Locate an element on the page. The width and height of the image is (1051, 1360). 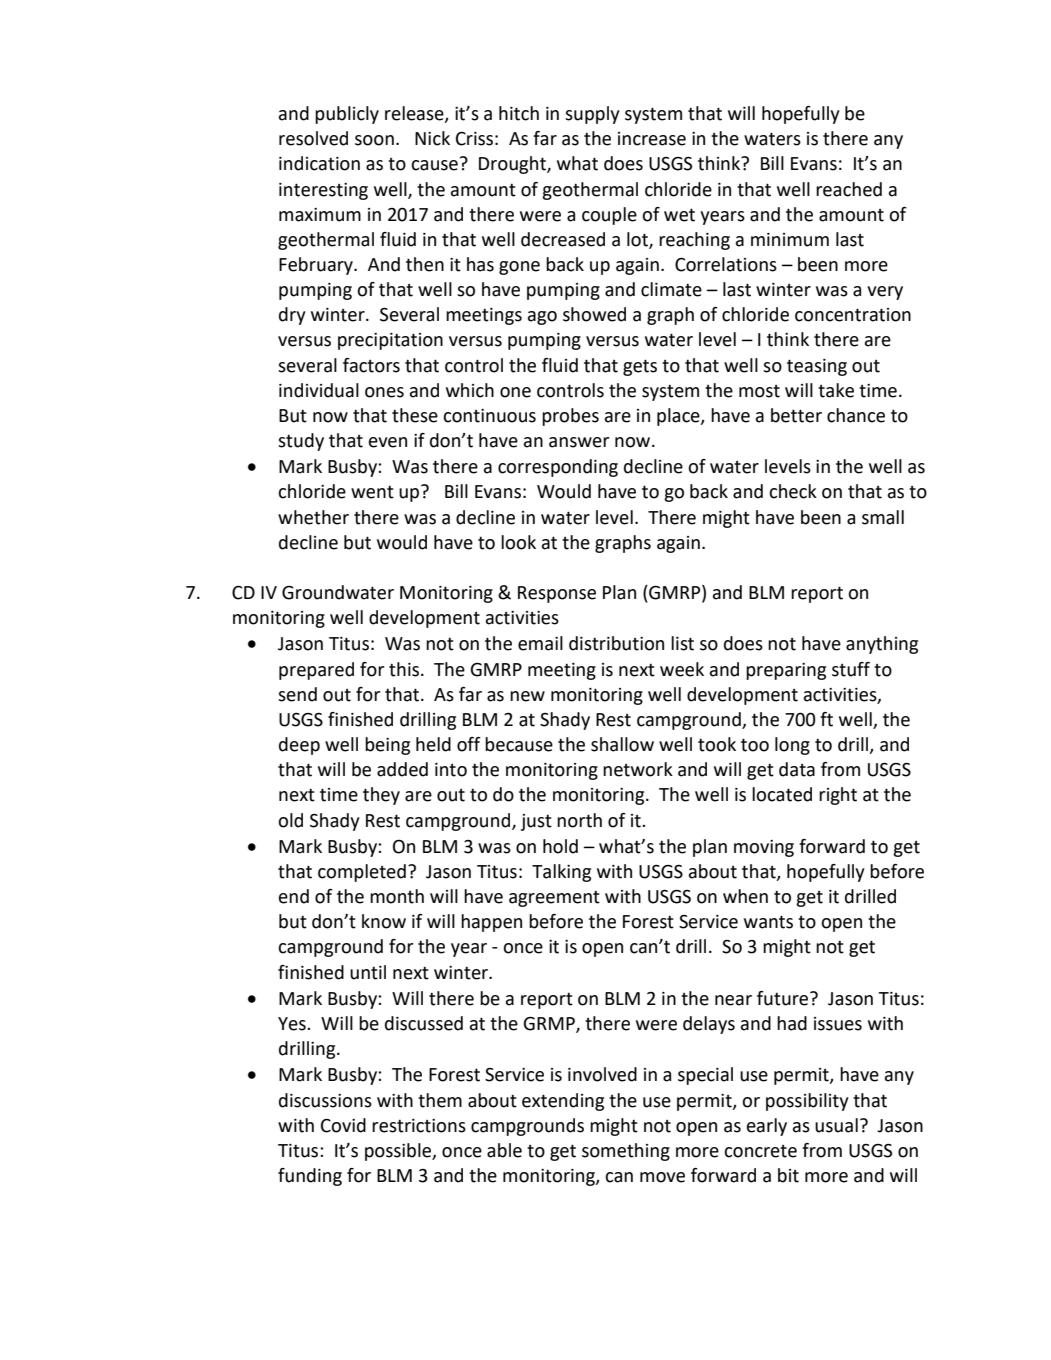
right is located at coordinates (838, 796).
